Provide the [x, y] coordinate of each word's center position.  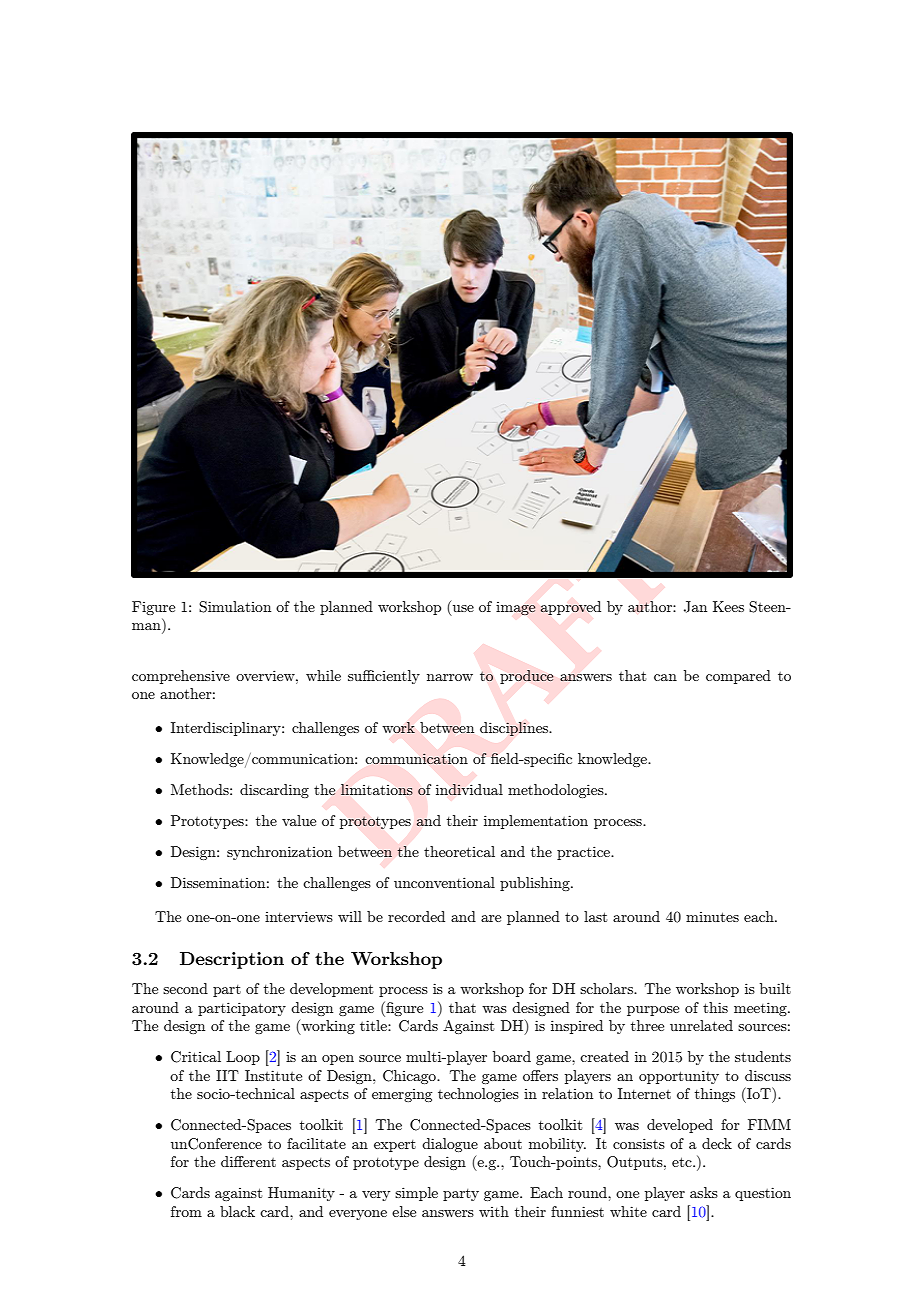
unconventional [444, 882]
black [237, 1211]
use [463, 608]
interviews [299, 916]
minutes [712, 917]
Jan [695, 607]
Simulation [235, 607]
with [494, 1211]
